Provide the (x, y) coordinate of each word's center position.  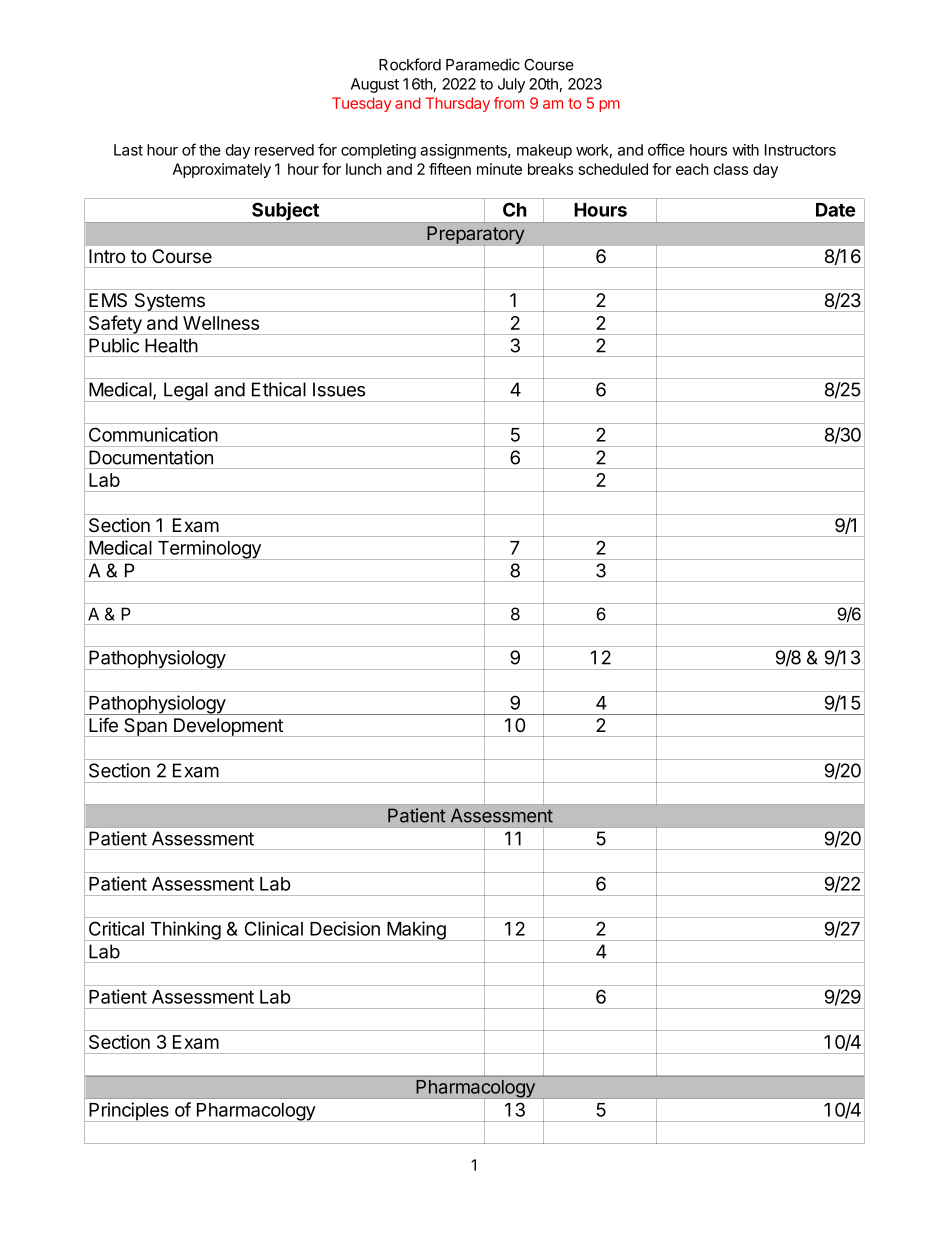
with (745, 150)
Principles (129, 1112)
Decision (345, 928)
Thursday (458, 104)
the (210, 150)
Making (416, 931)
